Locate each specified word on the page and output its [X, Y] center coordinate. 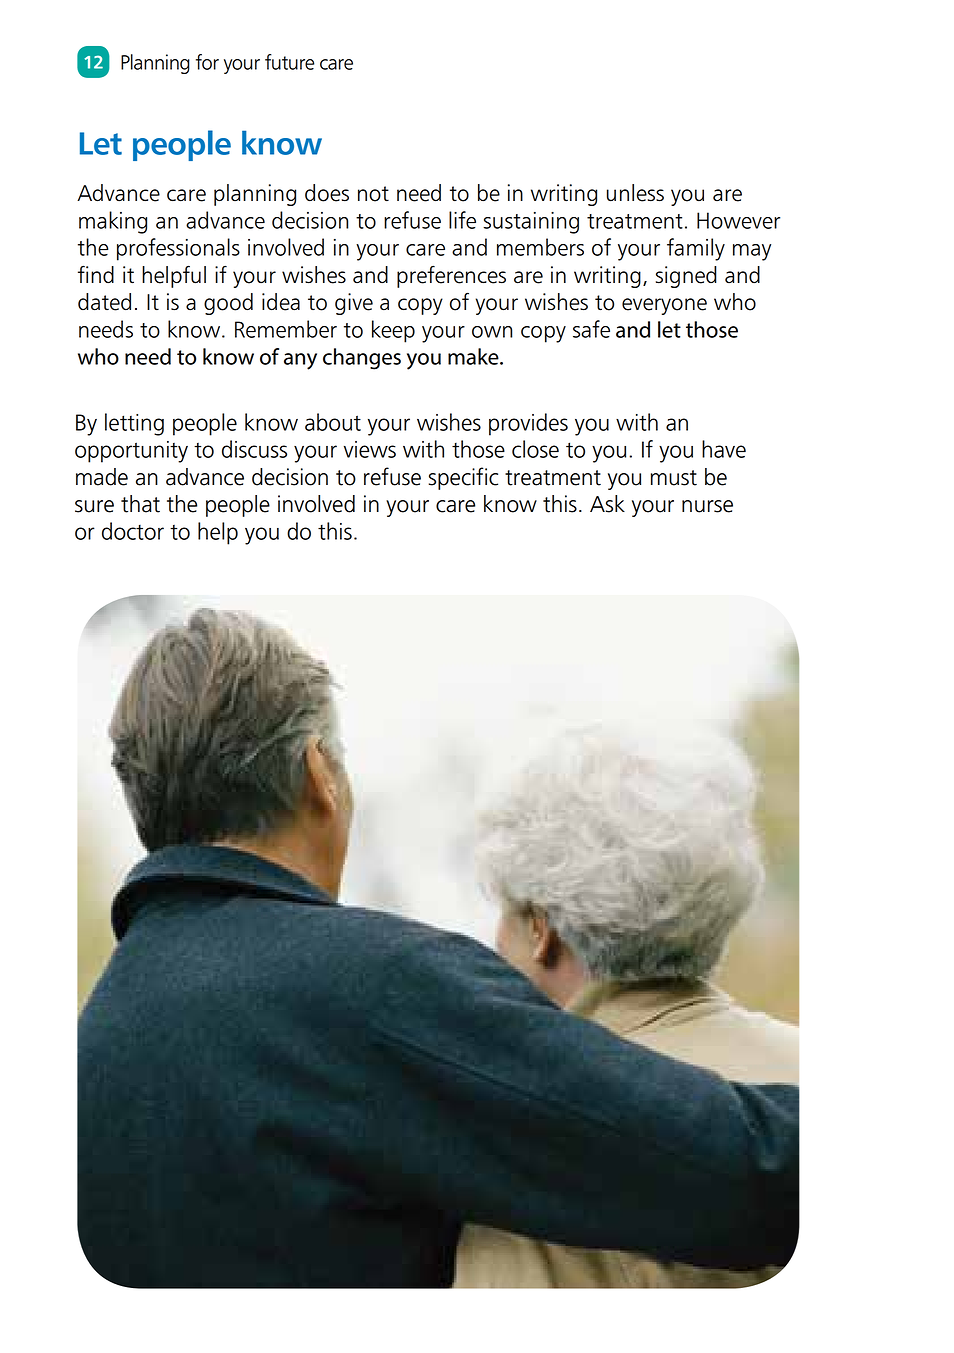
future [289, 62]
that [140, 504]
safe [591, 329]
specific [463, 478]
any [300, 361]
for [207, 62]
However [738, 220]
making [113, 222]
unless [635, 193]
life [462, 220]
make [474, 356]
